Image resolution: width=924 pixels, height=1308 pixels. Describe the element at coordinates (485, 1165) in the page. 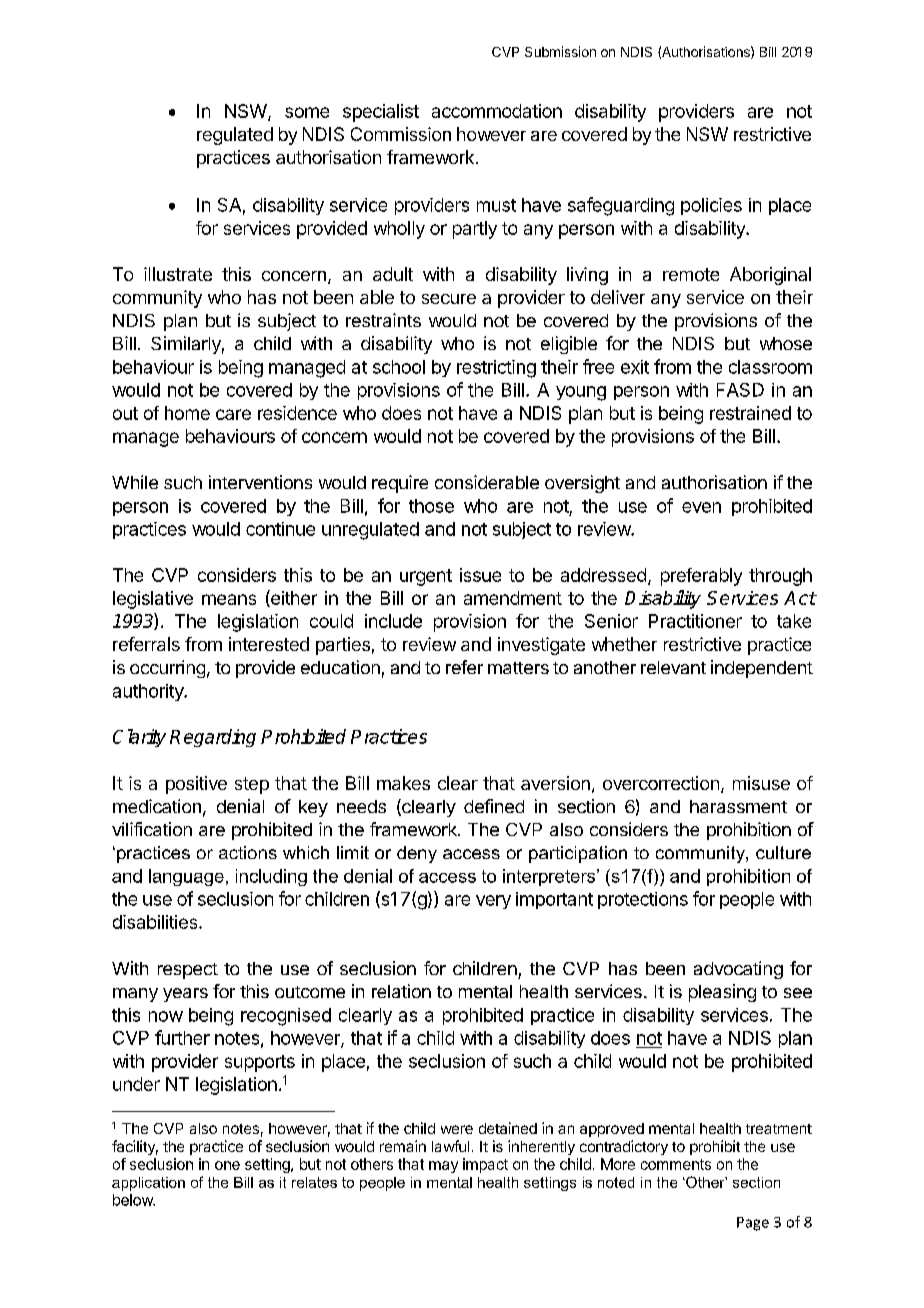

I see `impact` at that location.
